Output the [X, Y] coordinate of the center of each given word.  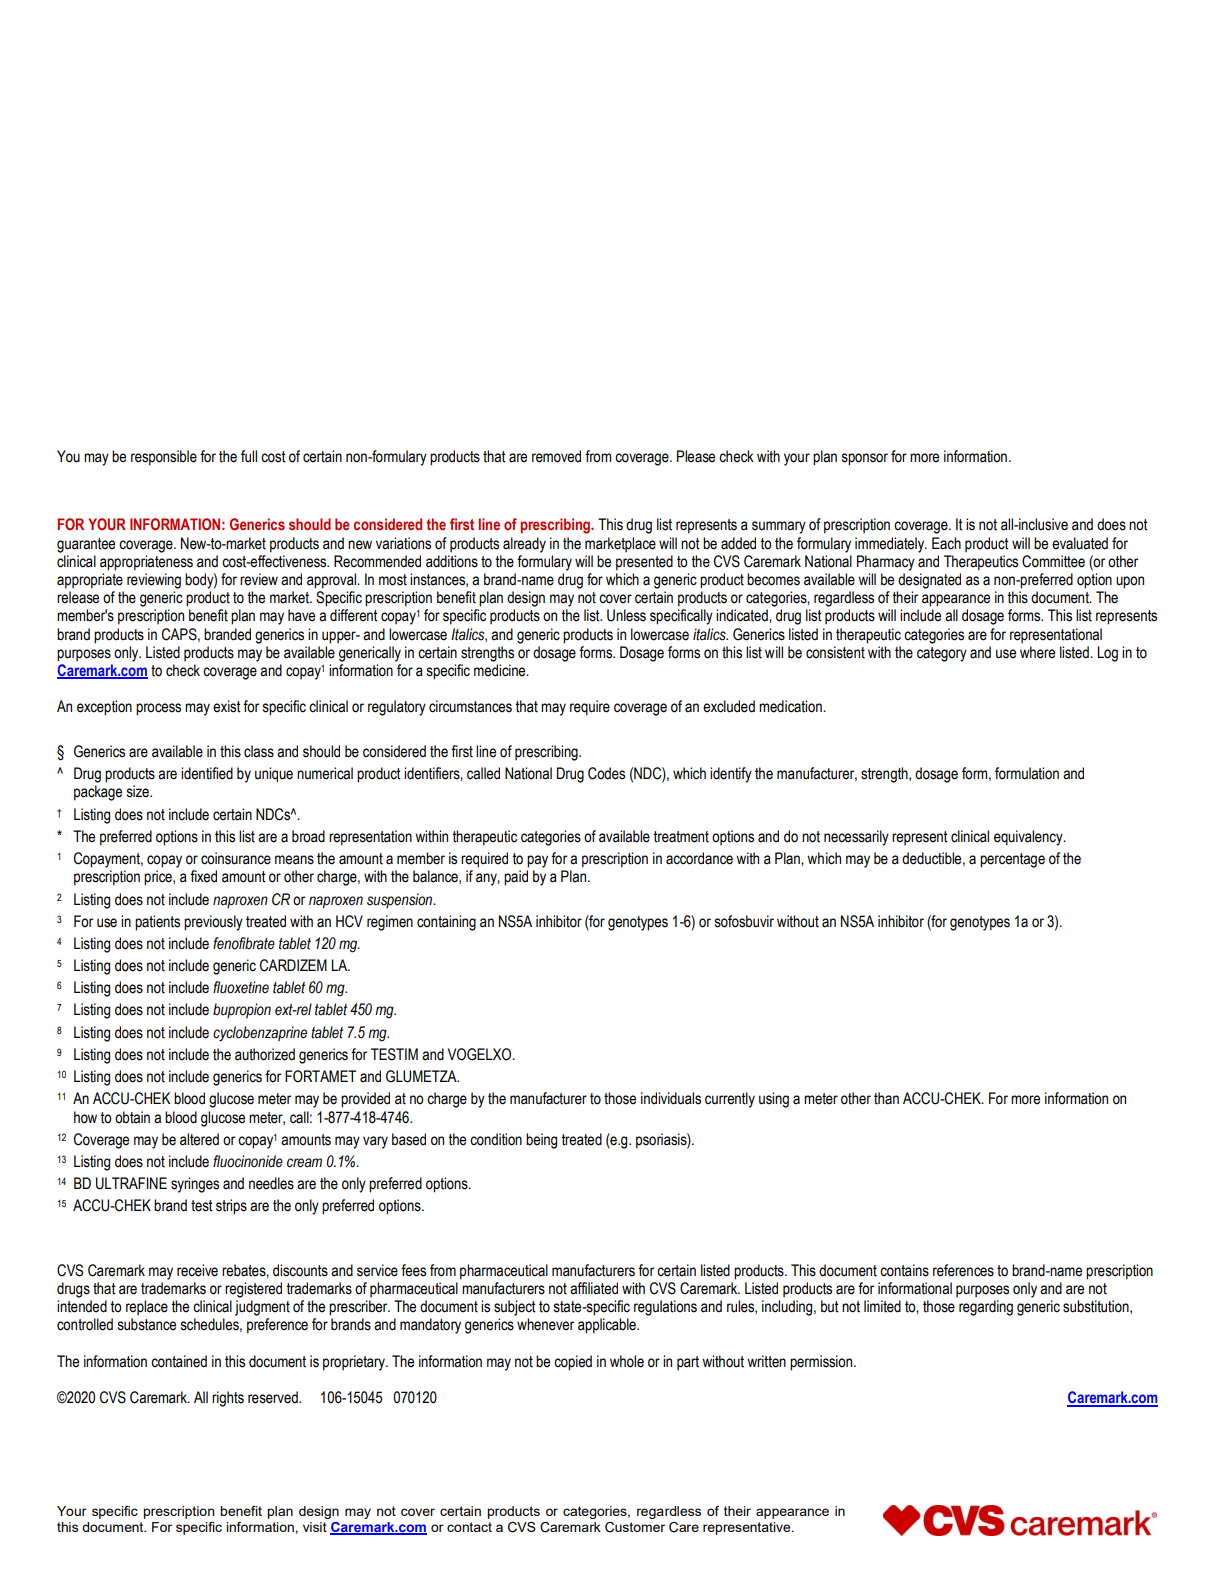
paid [516, 878]
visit [315, 1527]
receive [197, 1270]
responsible [164, 458]
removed [556, 456]
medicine [501, 670]
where [1037, 652]
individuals [671, 1098]
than [886, 1098]
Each [946, 543]
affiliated [594, 1288]
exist [227, 706]
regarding [986, 1308]
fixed [203, 876]
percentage [1012, 860]
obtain [132, 1117]
